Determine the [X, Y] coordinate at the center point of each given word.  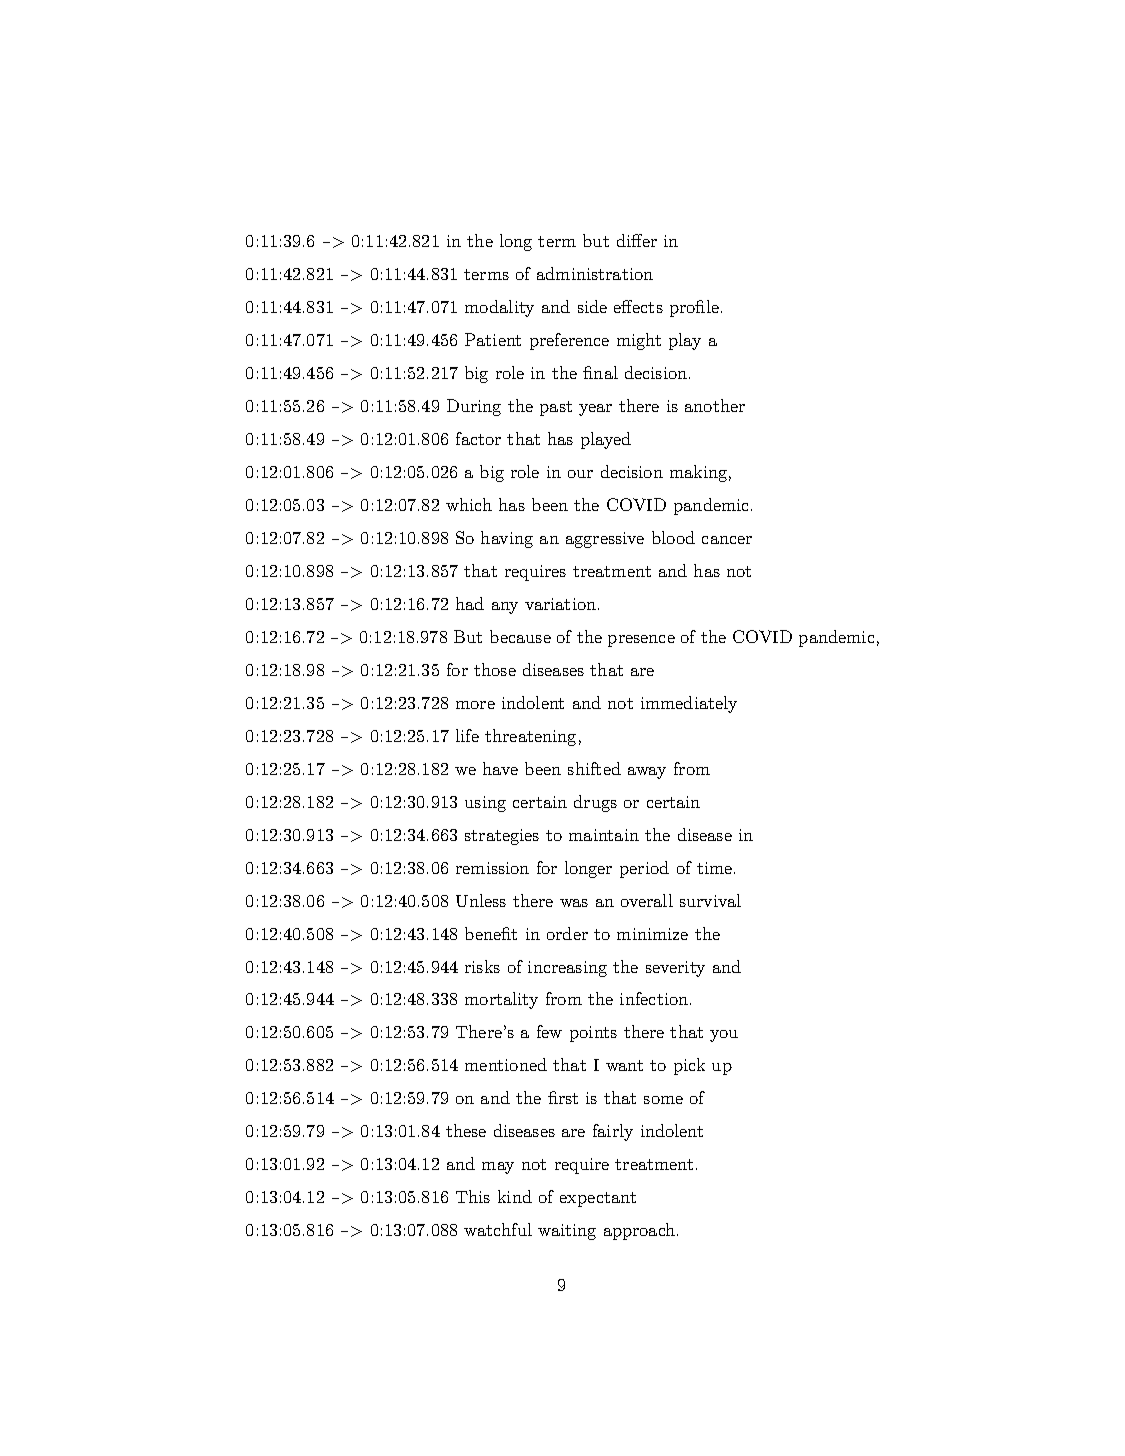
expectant [598, 1199]
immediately [689, 704]
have [500, 768]
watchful [498, 1229]
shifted [594, 768]
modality [499, 308]
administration [595, 273]
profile [694, 308]
